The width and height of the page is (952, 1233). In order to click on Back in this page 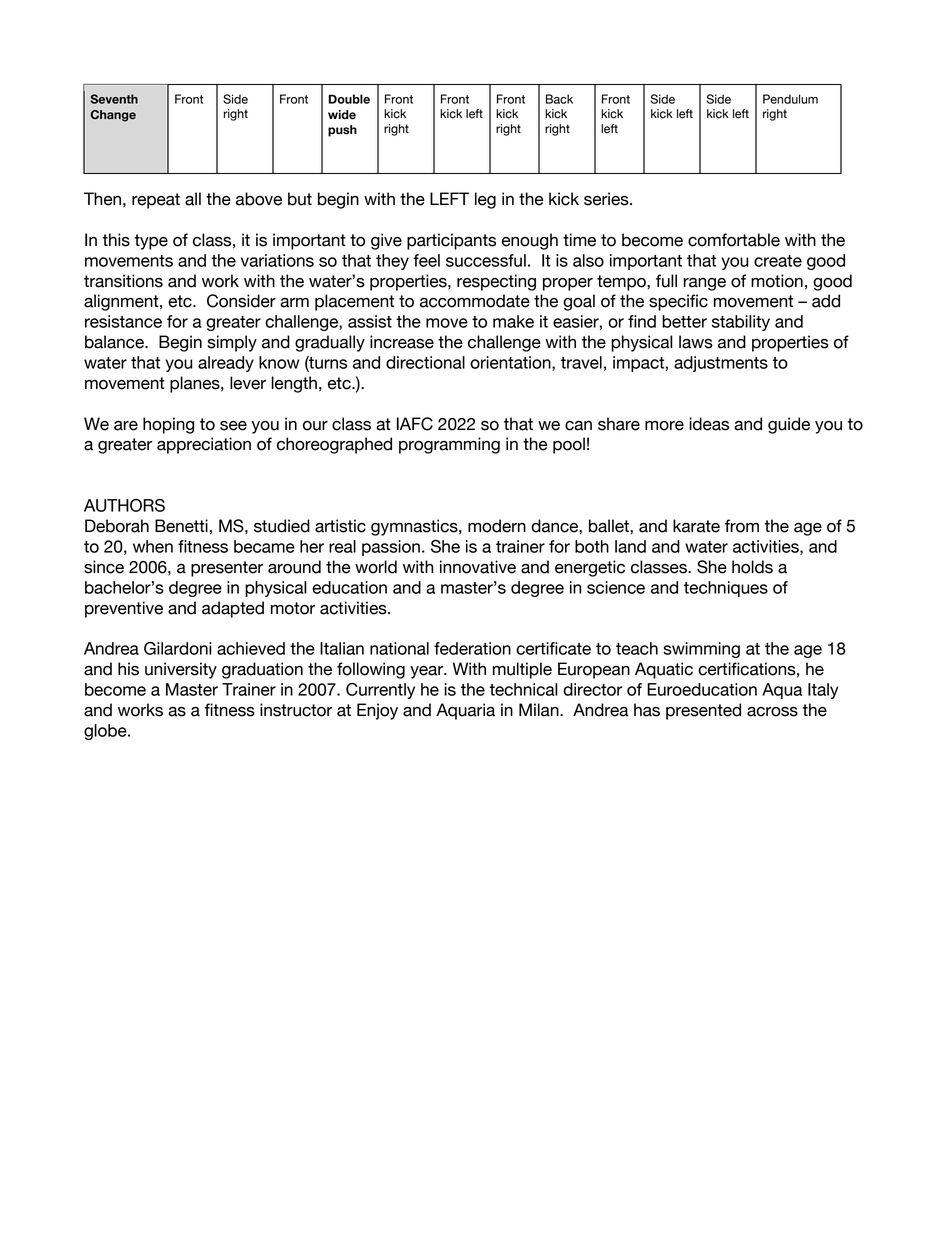, I will do `click(559, 99)`.
